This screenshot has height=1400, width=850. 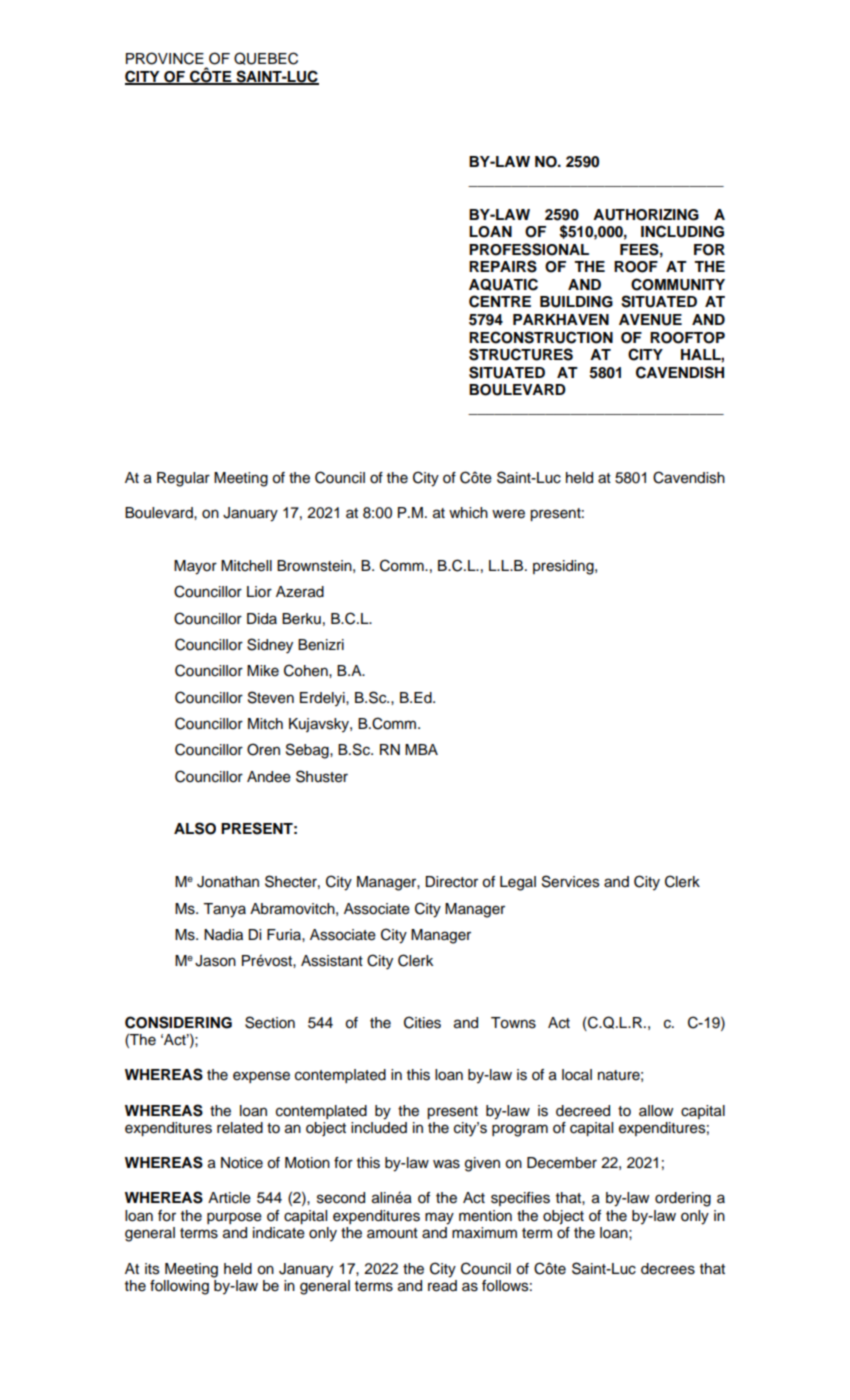 What do you see at coordinates (263, 671) in the screenshot?
I see `Mike` at bounding box center [263, 671].
